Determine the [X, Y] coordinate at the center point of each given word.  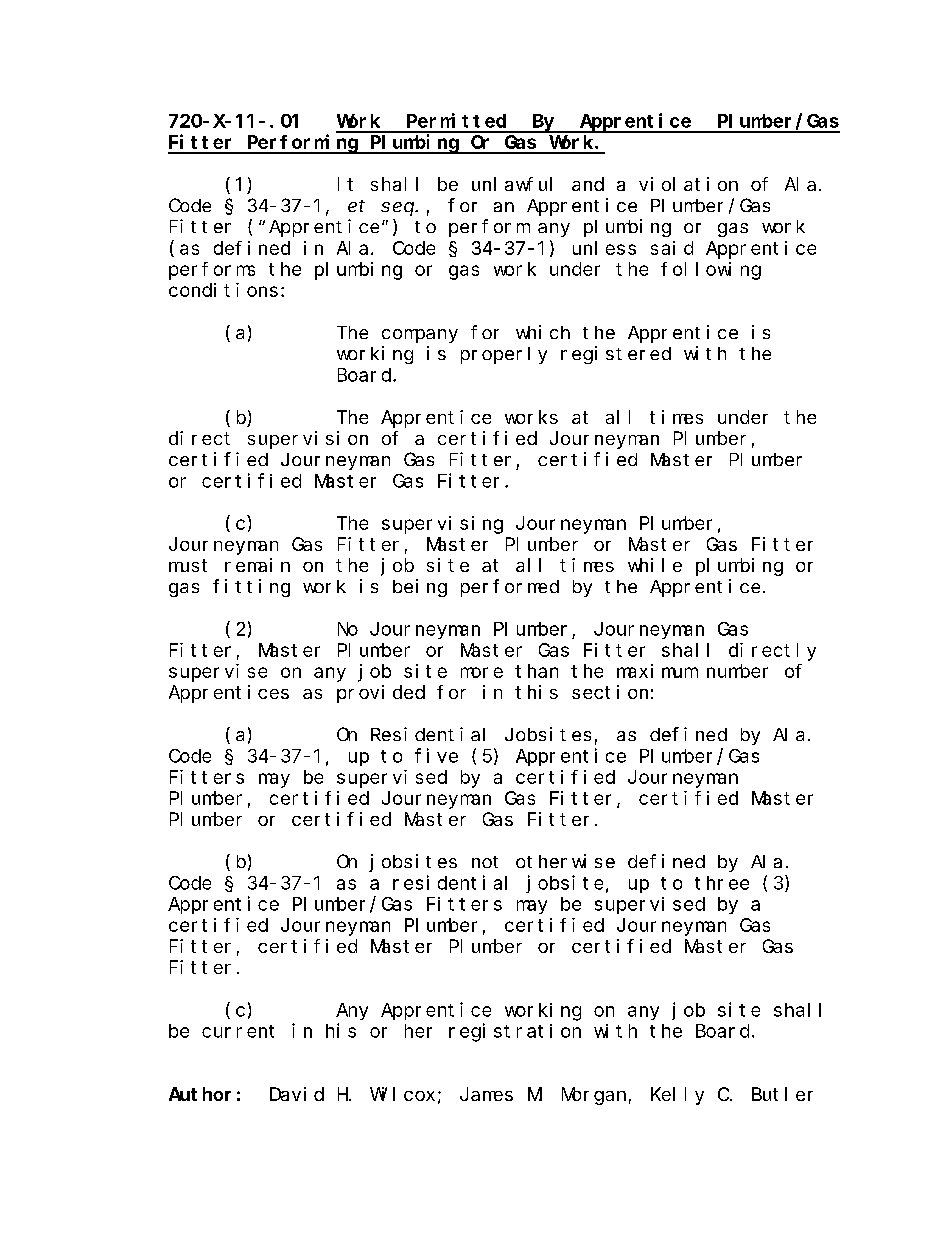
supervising [442, 525]
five [436, 755]
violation [688, 184]
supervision [308, 440]
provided [381, 694]
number [737, 671]
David [297, 1094]
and [588, 184]
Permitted [456, 120]
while [655, 565]
